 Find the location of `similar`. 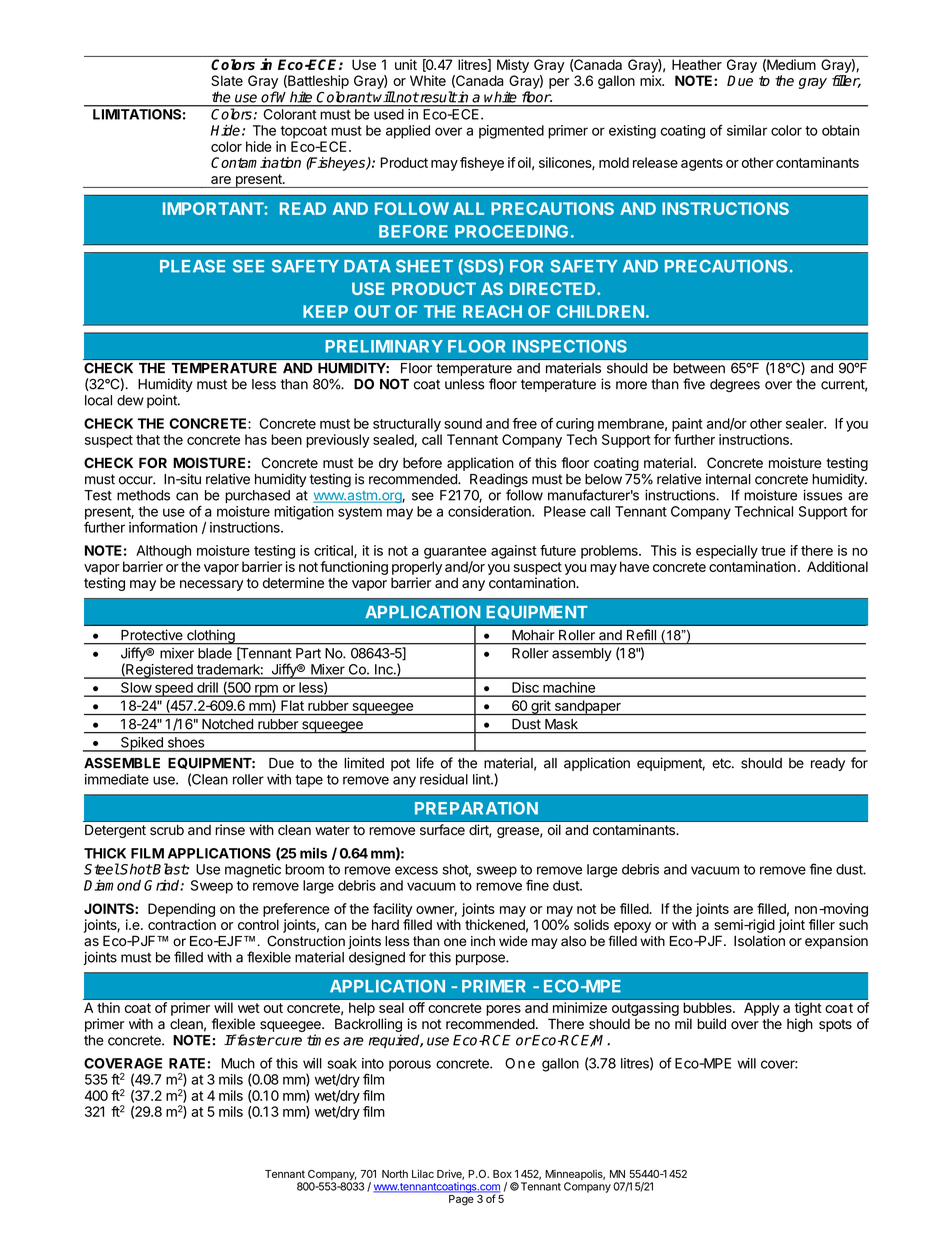

similar is located at coordinates (747, 130).
